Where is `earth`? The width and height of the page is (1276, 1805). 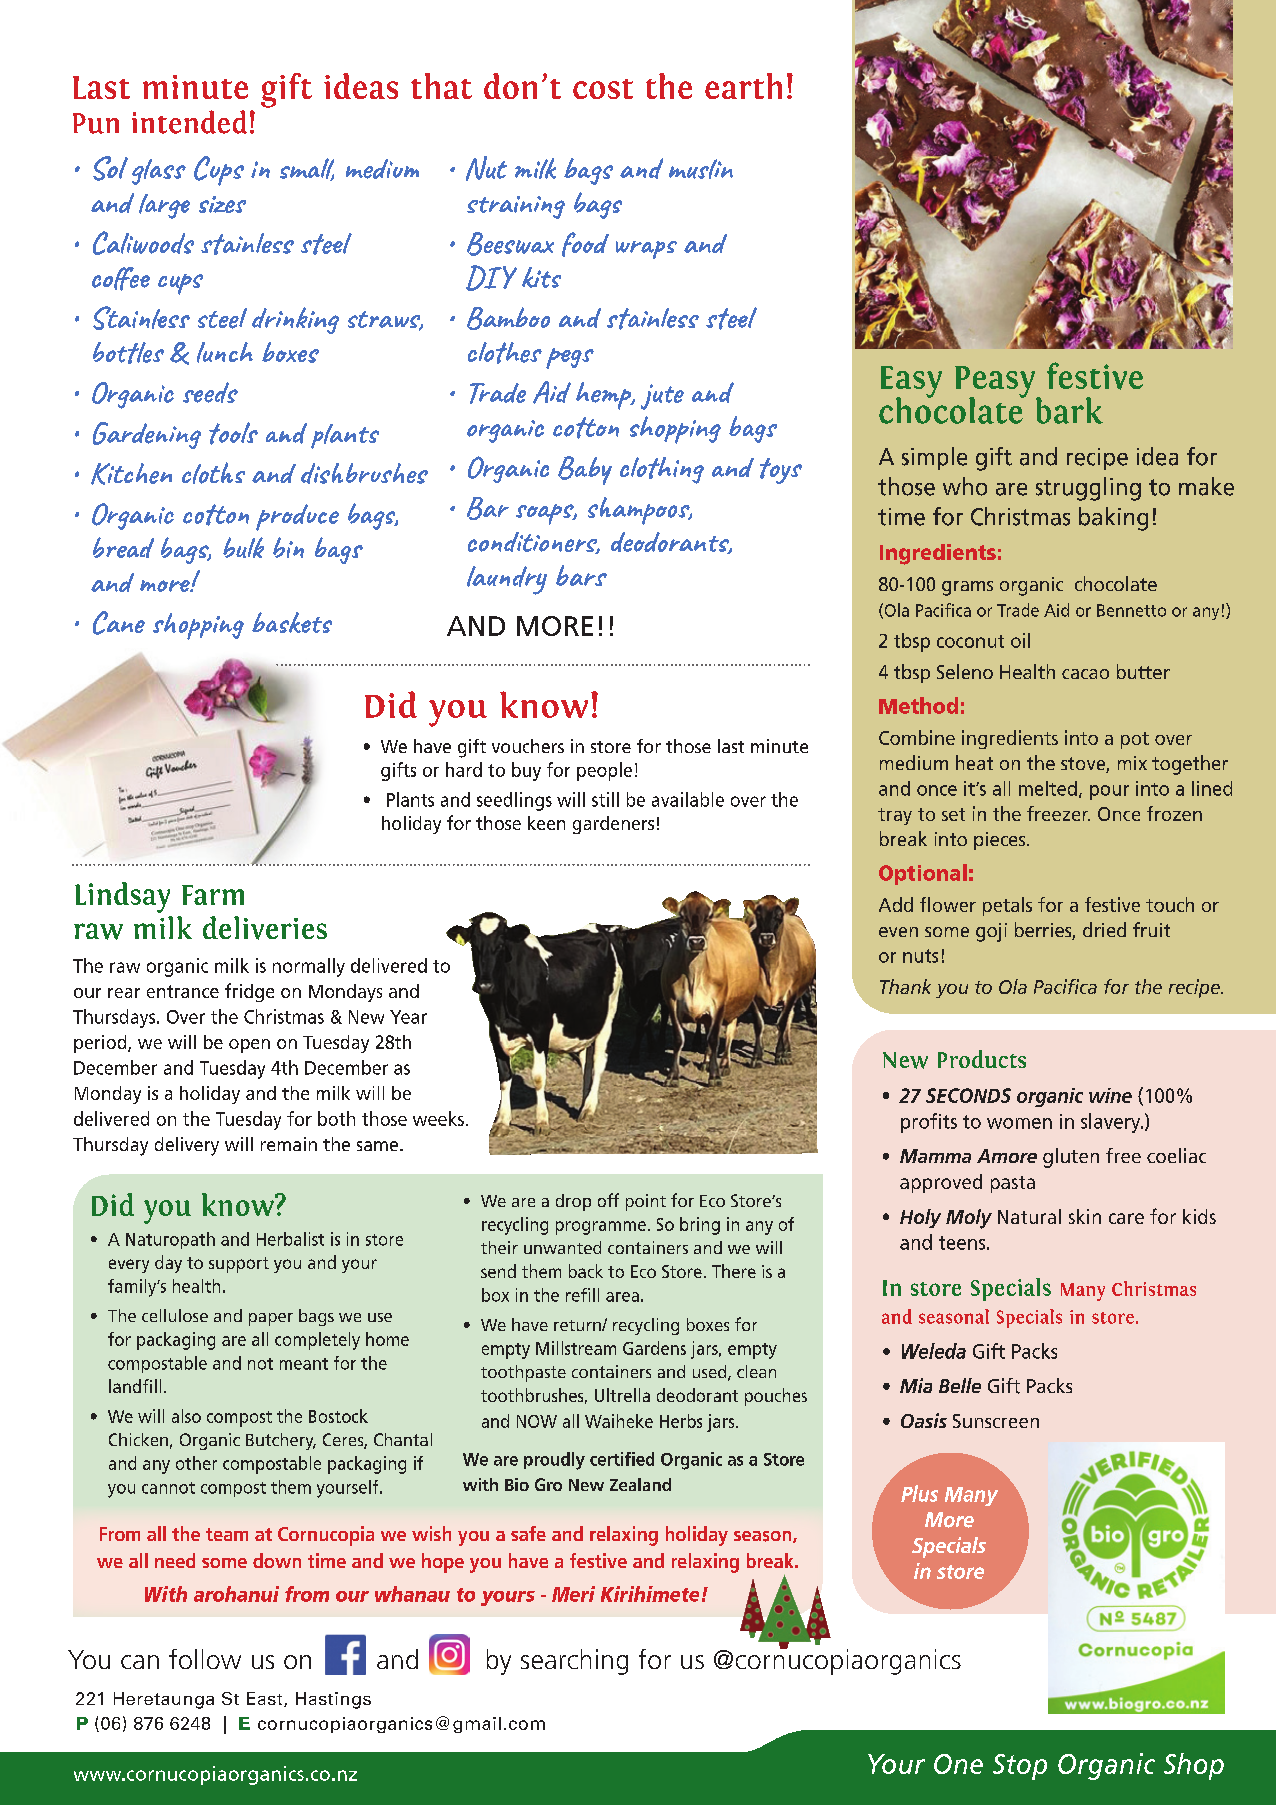 earth is located at coordinates (743, 86).
